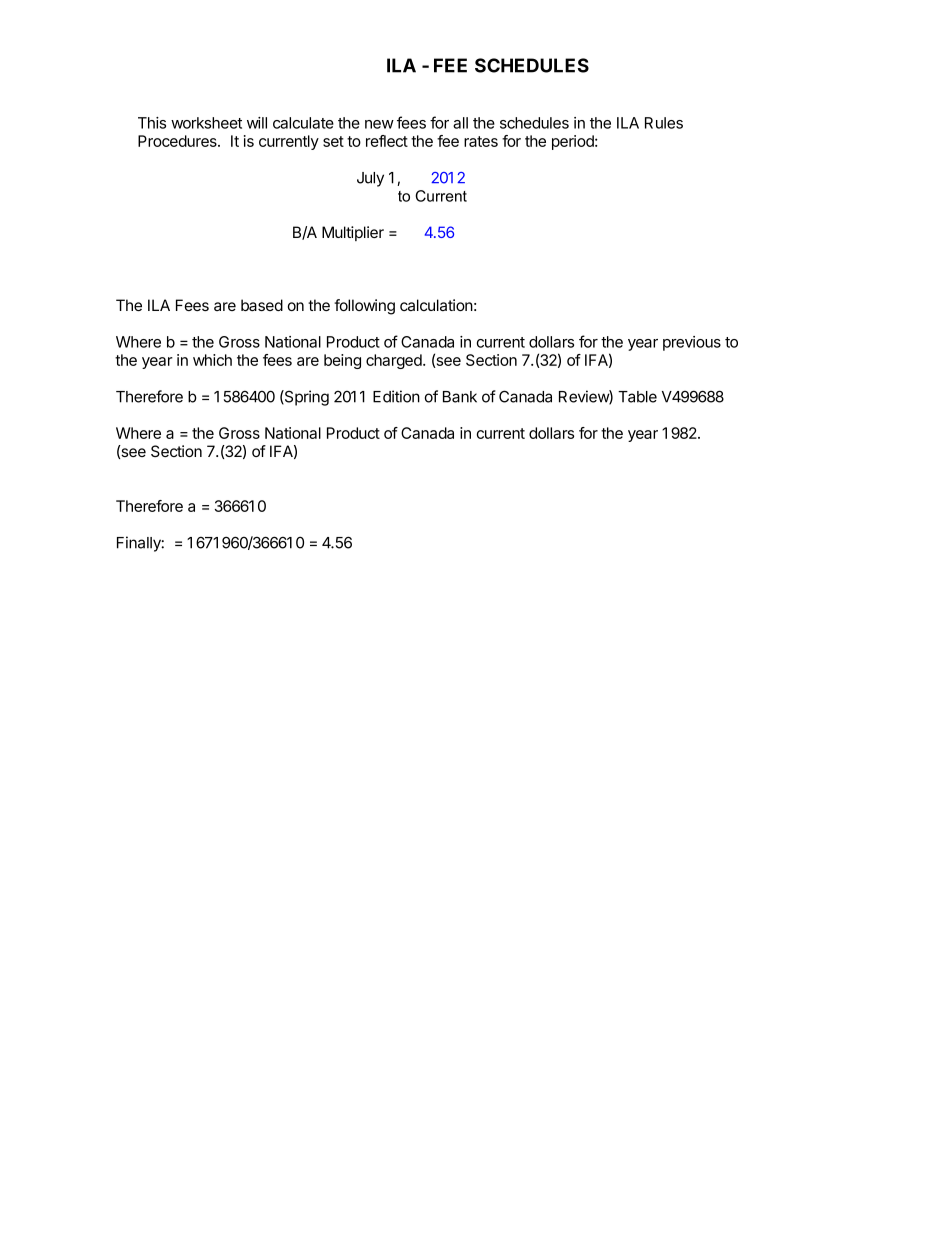 The width and height of the page is (952, 1233). I want to click on which, so click(212, 360).
